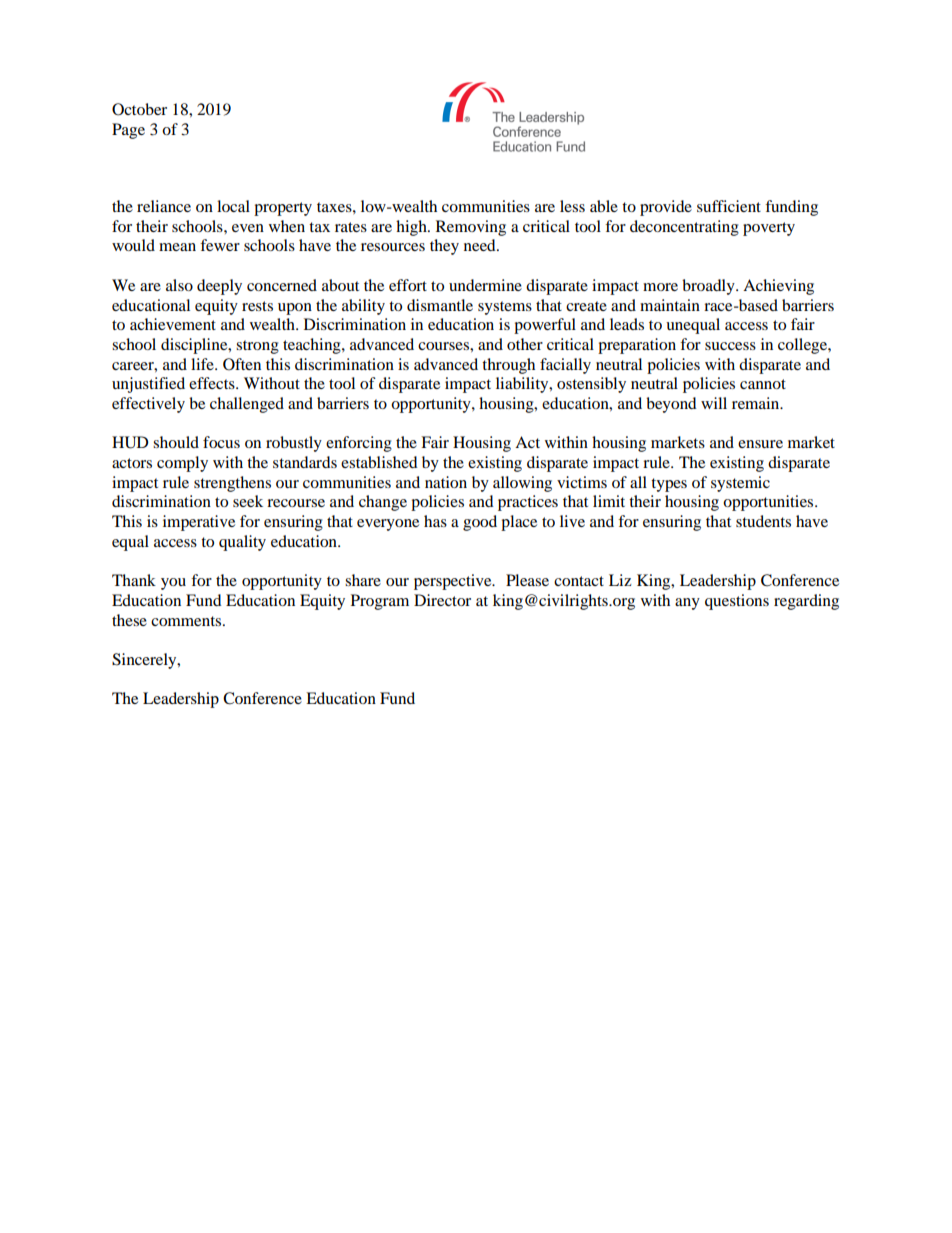 The height and width of the screenshot is (1233, 952). What do you see at coordinates (440, 305) in the screenshot?
I see `dismantle` at bounding box center [440, 305].
